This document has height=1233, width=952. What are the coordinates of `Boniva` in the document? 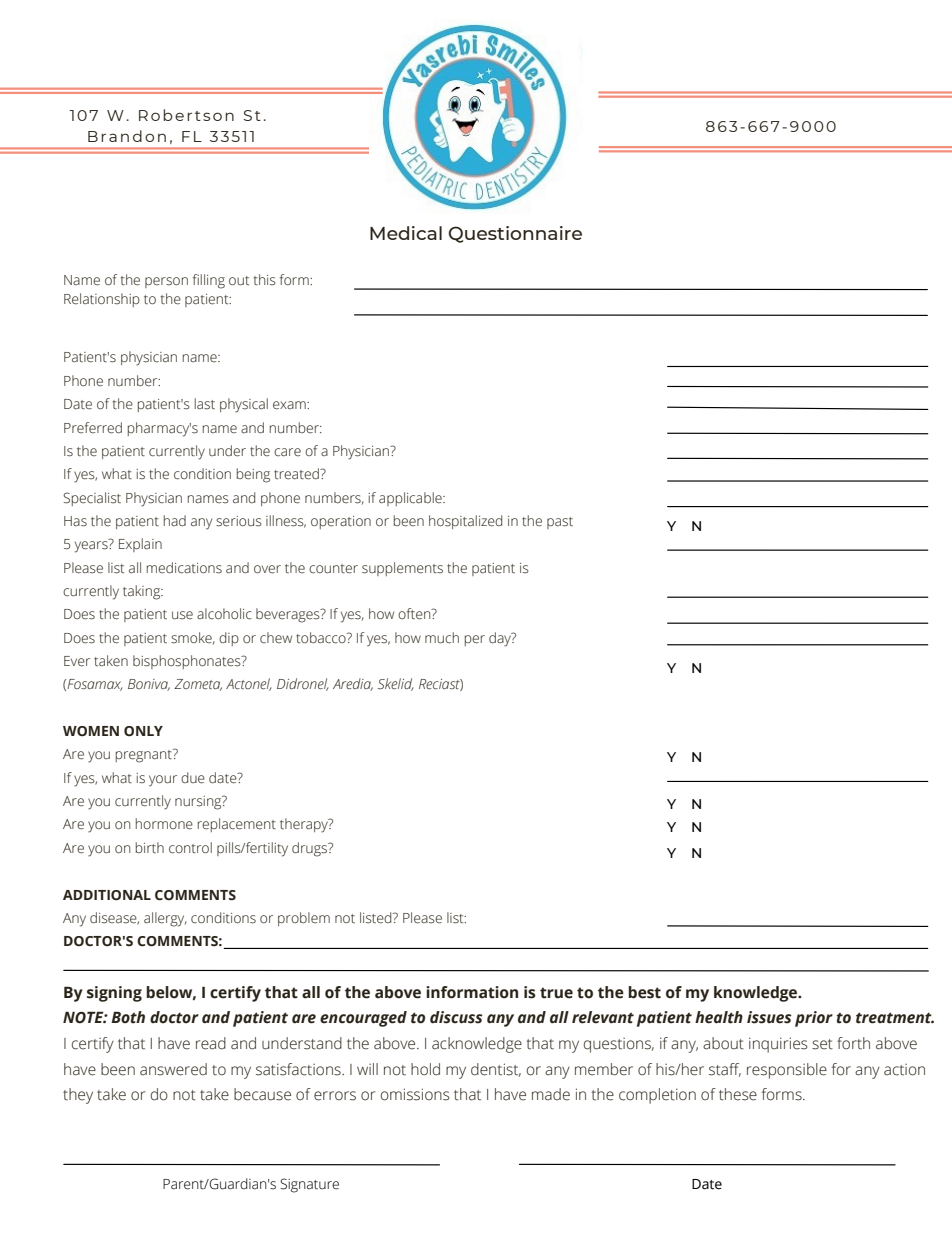 It's located at (149, 685).
